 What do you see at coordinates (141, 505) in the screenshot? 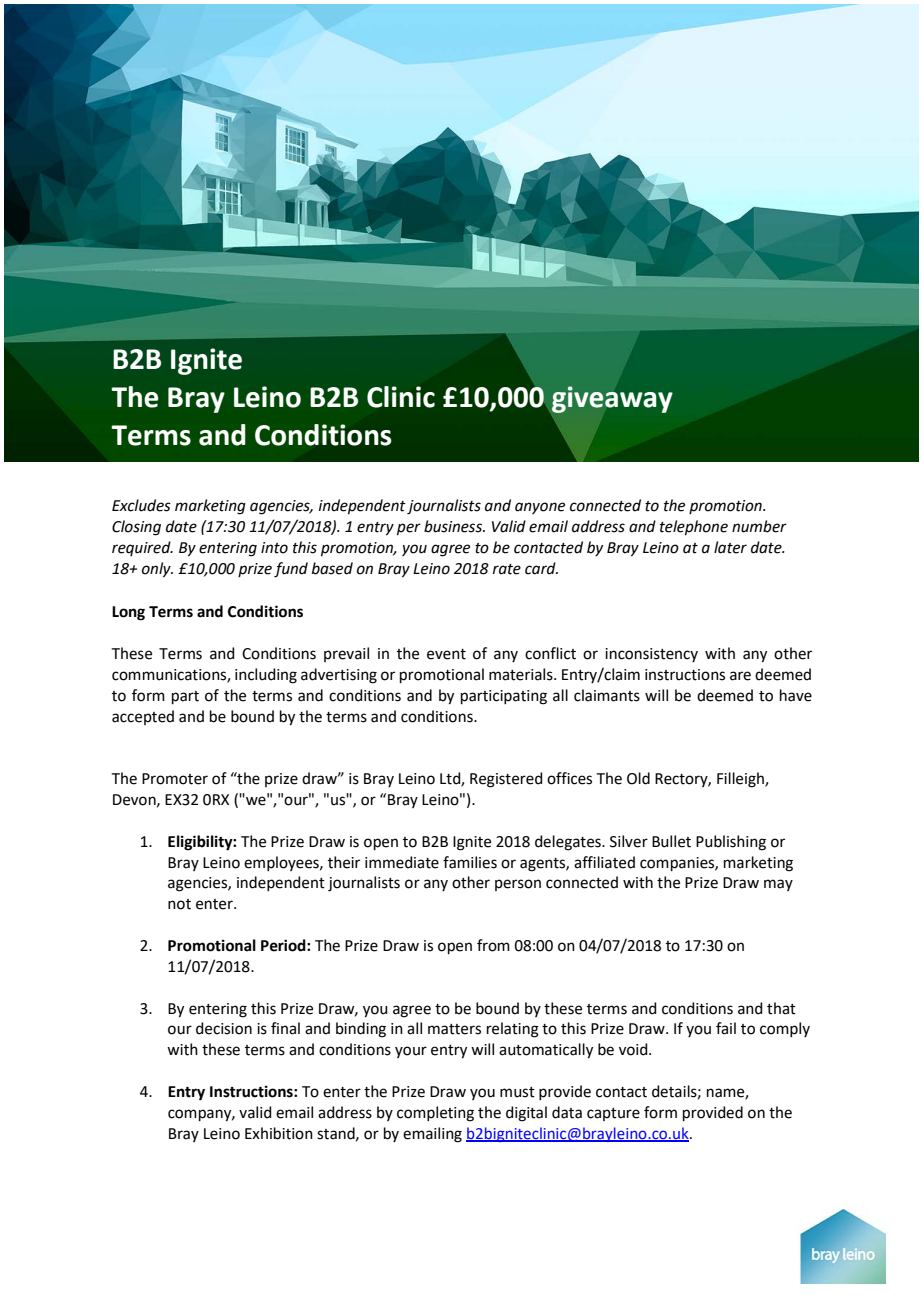
I see `Excludes` at bounding box center [141, 505].
